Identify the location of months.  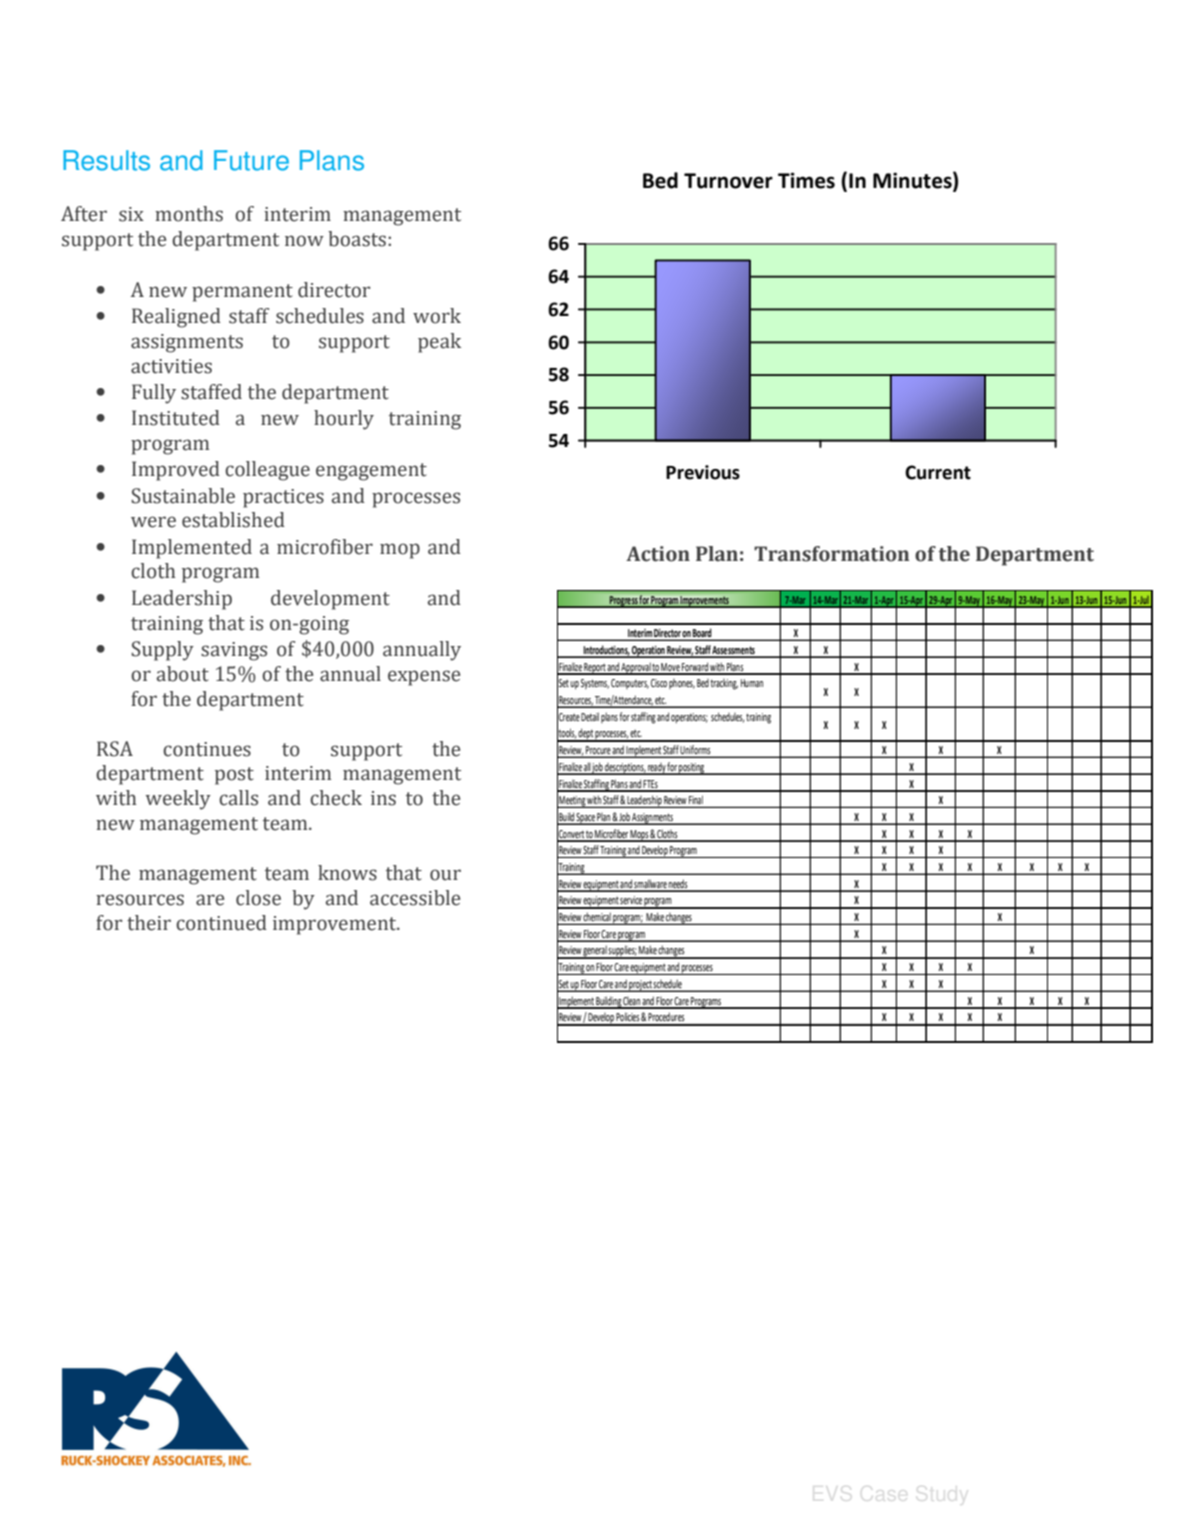
(189, 214).
